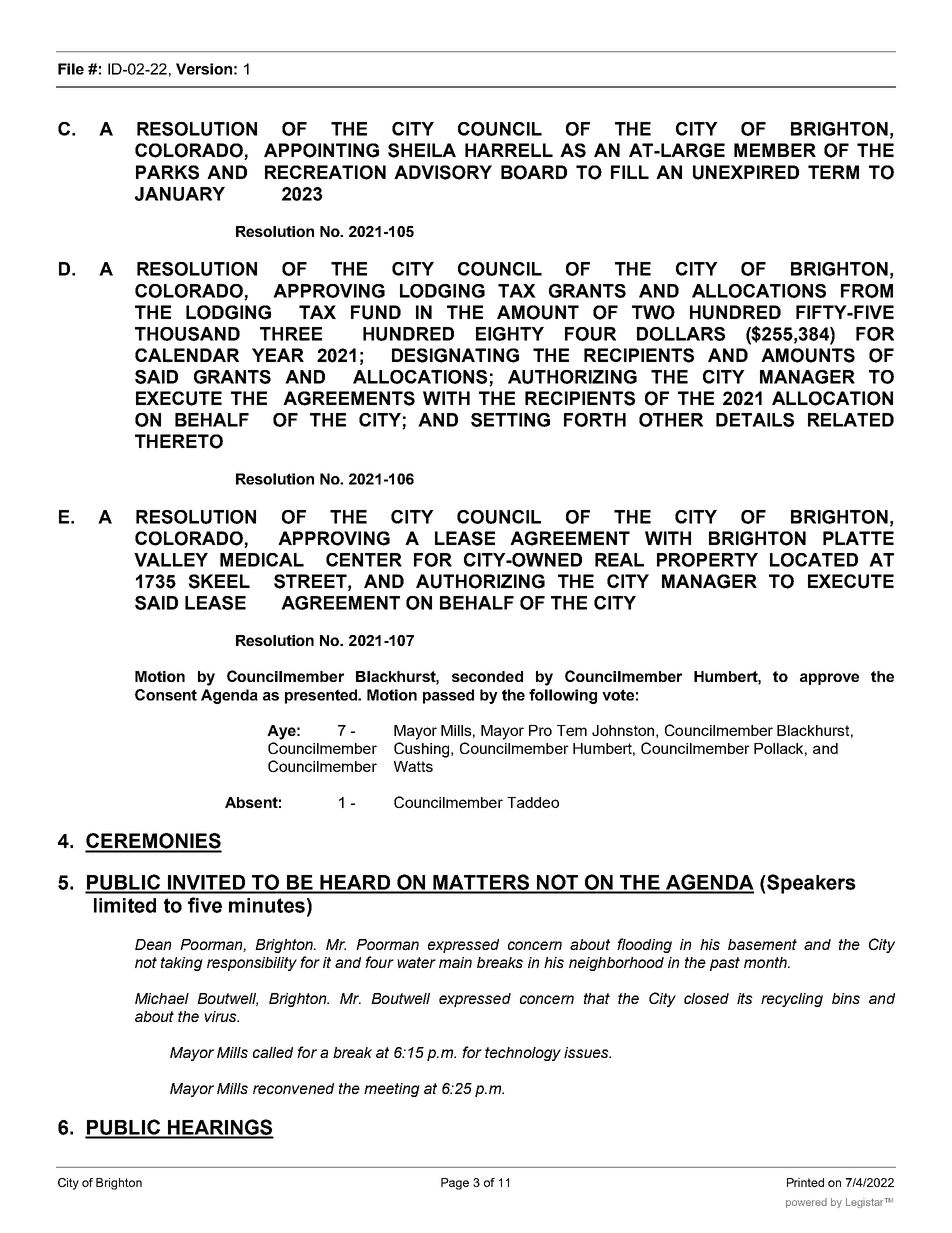 This document has width=952, height=1233. What do you see at coordinates (455, 1184) in the document?
I see `Page` at bounding box center [455, 1184].
